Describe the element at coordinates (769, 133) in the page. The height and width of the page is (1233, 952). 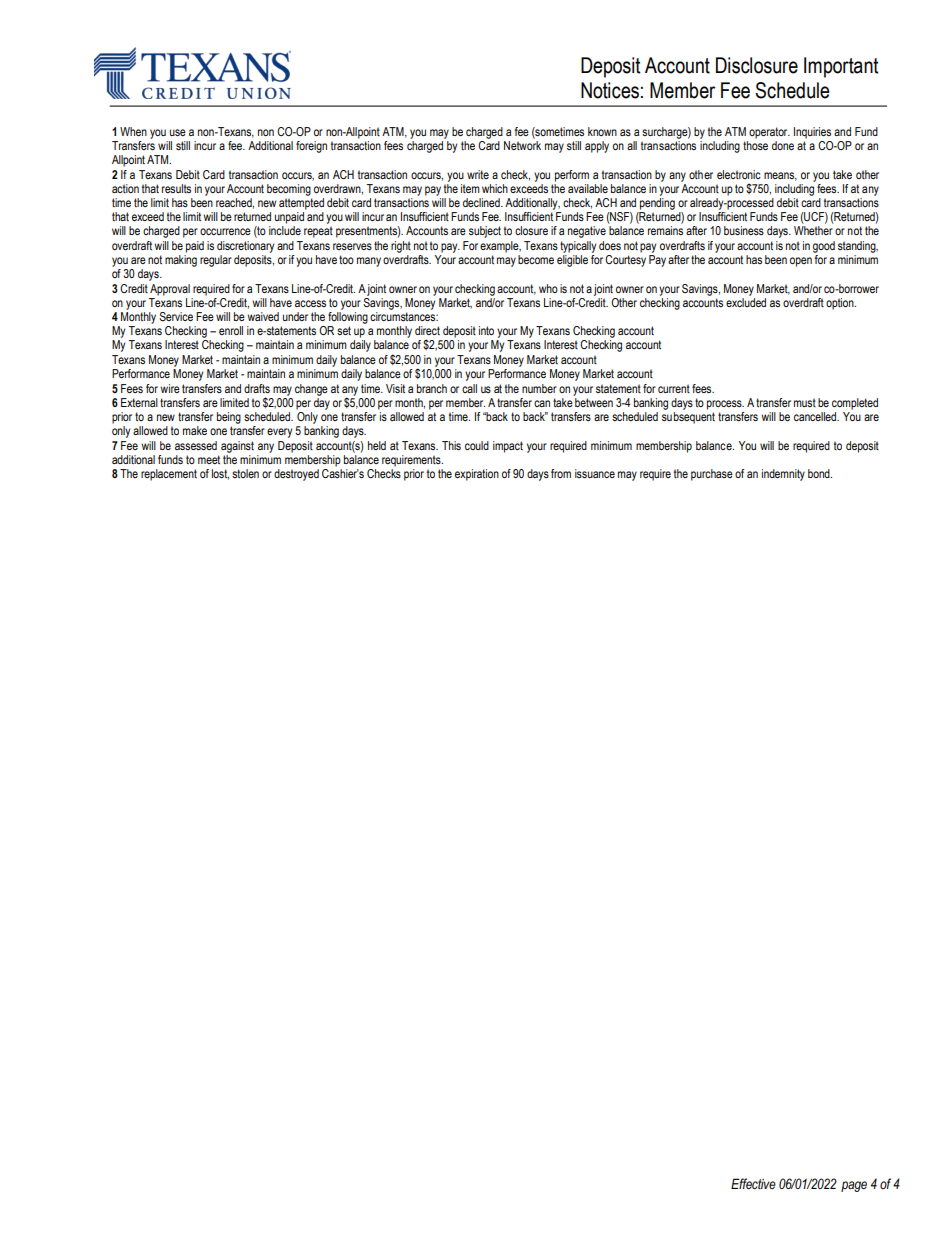
I see `operator` at that location.
